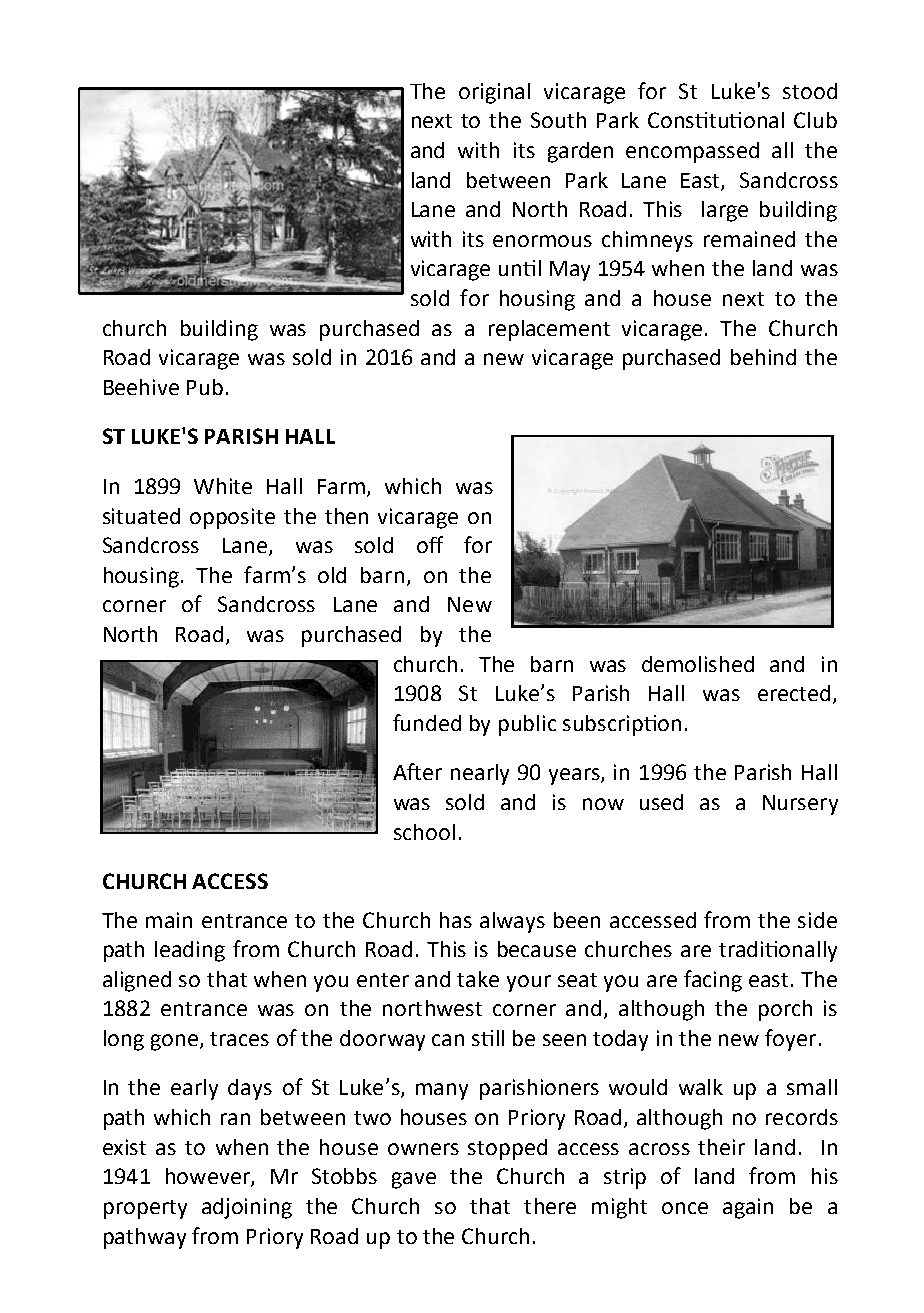  I want to click on Constitutional, so click(716, 120).
